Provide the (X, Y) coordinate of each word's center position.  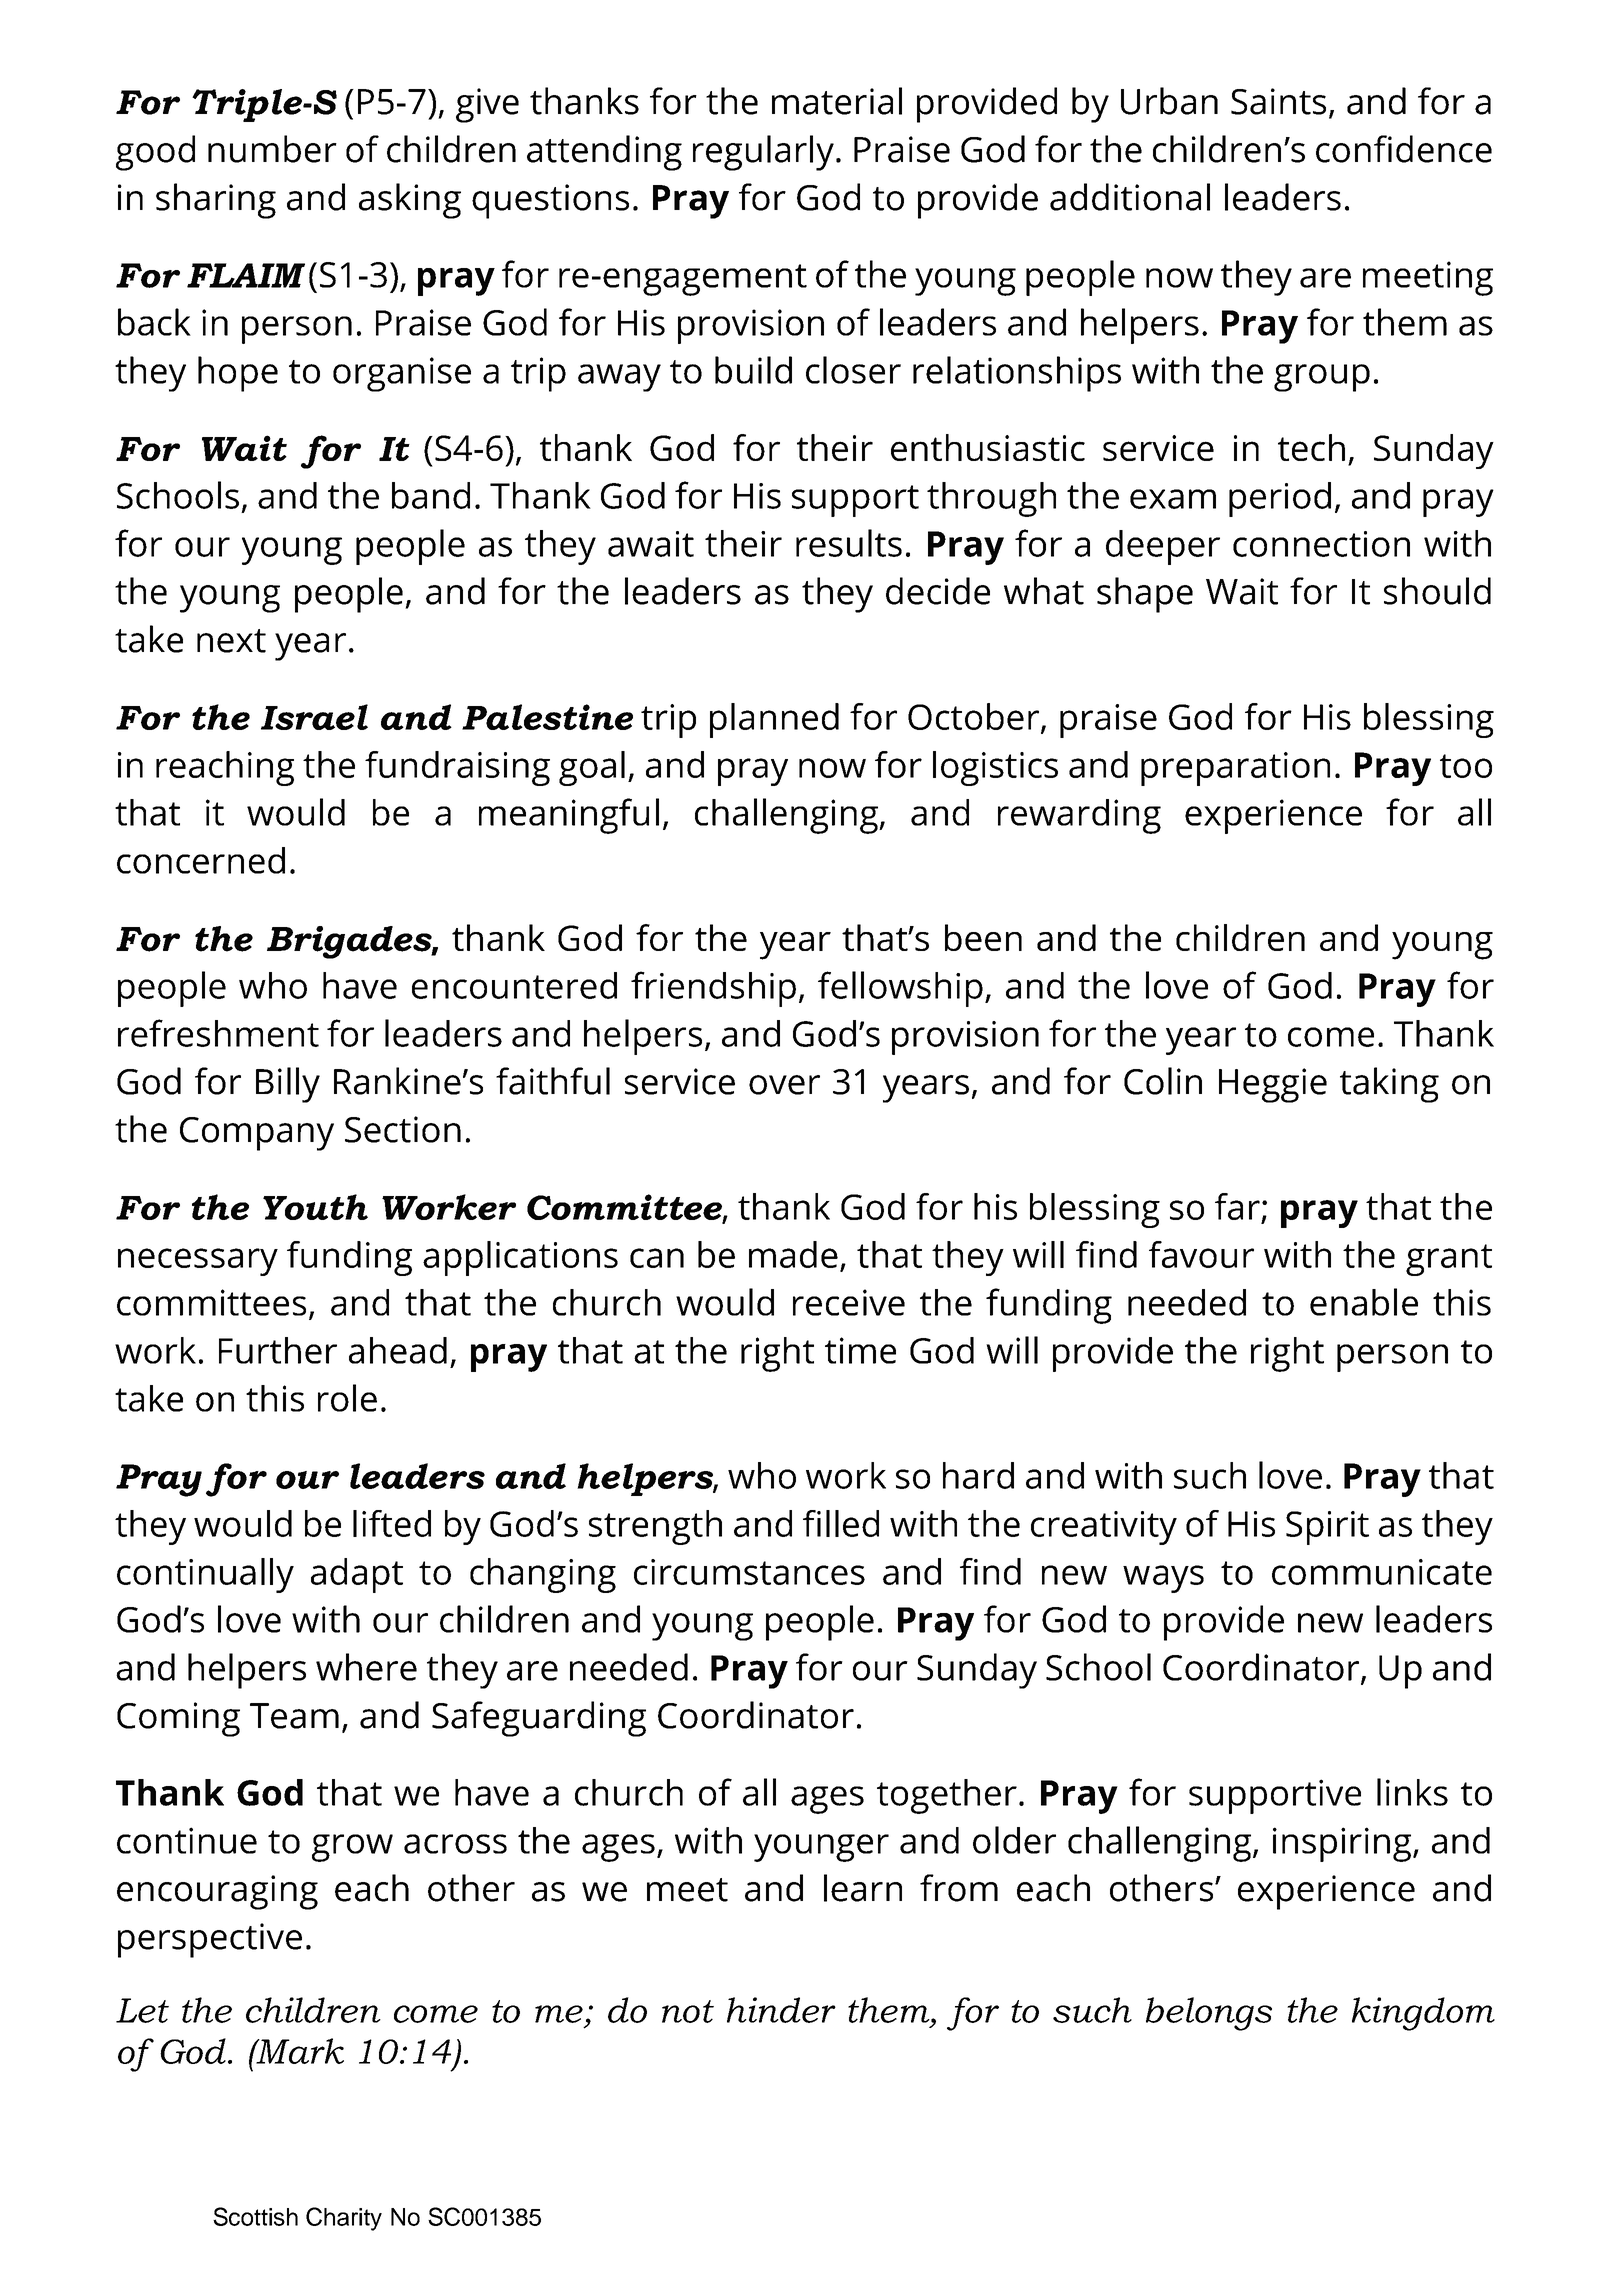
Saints (1278, 101)
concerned (201, 860)
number (272, 149)
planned (774, 720)
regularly (763, 153)
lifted (392, 1523)
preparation (1235, 769)
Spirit (1327, 1528)
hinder (781, 2010)
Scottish (255, 2216)
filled (841, 1523)
